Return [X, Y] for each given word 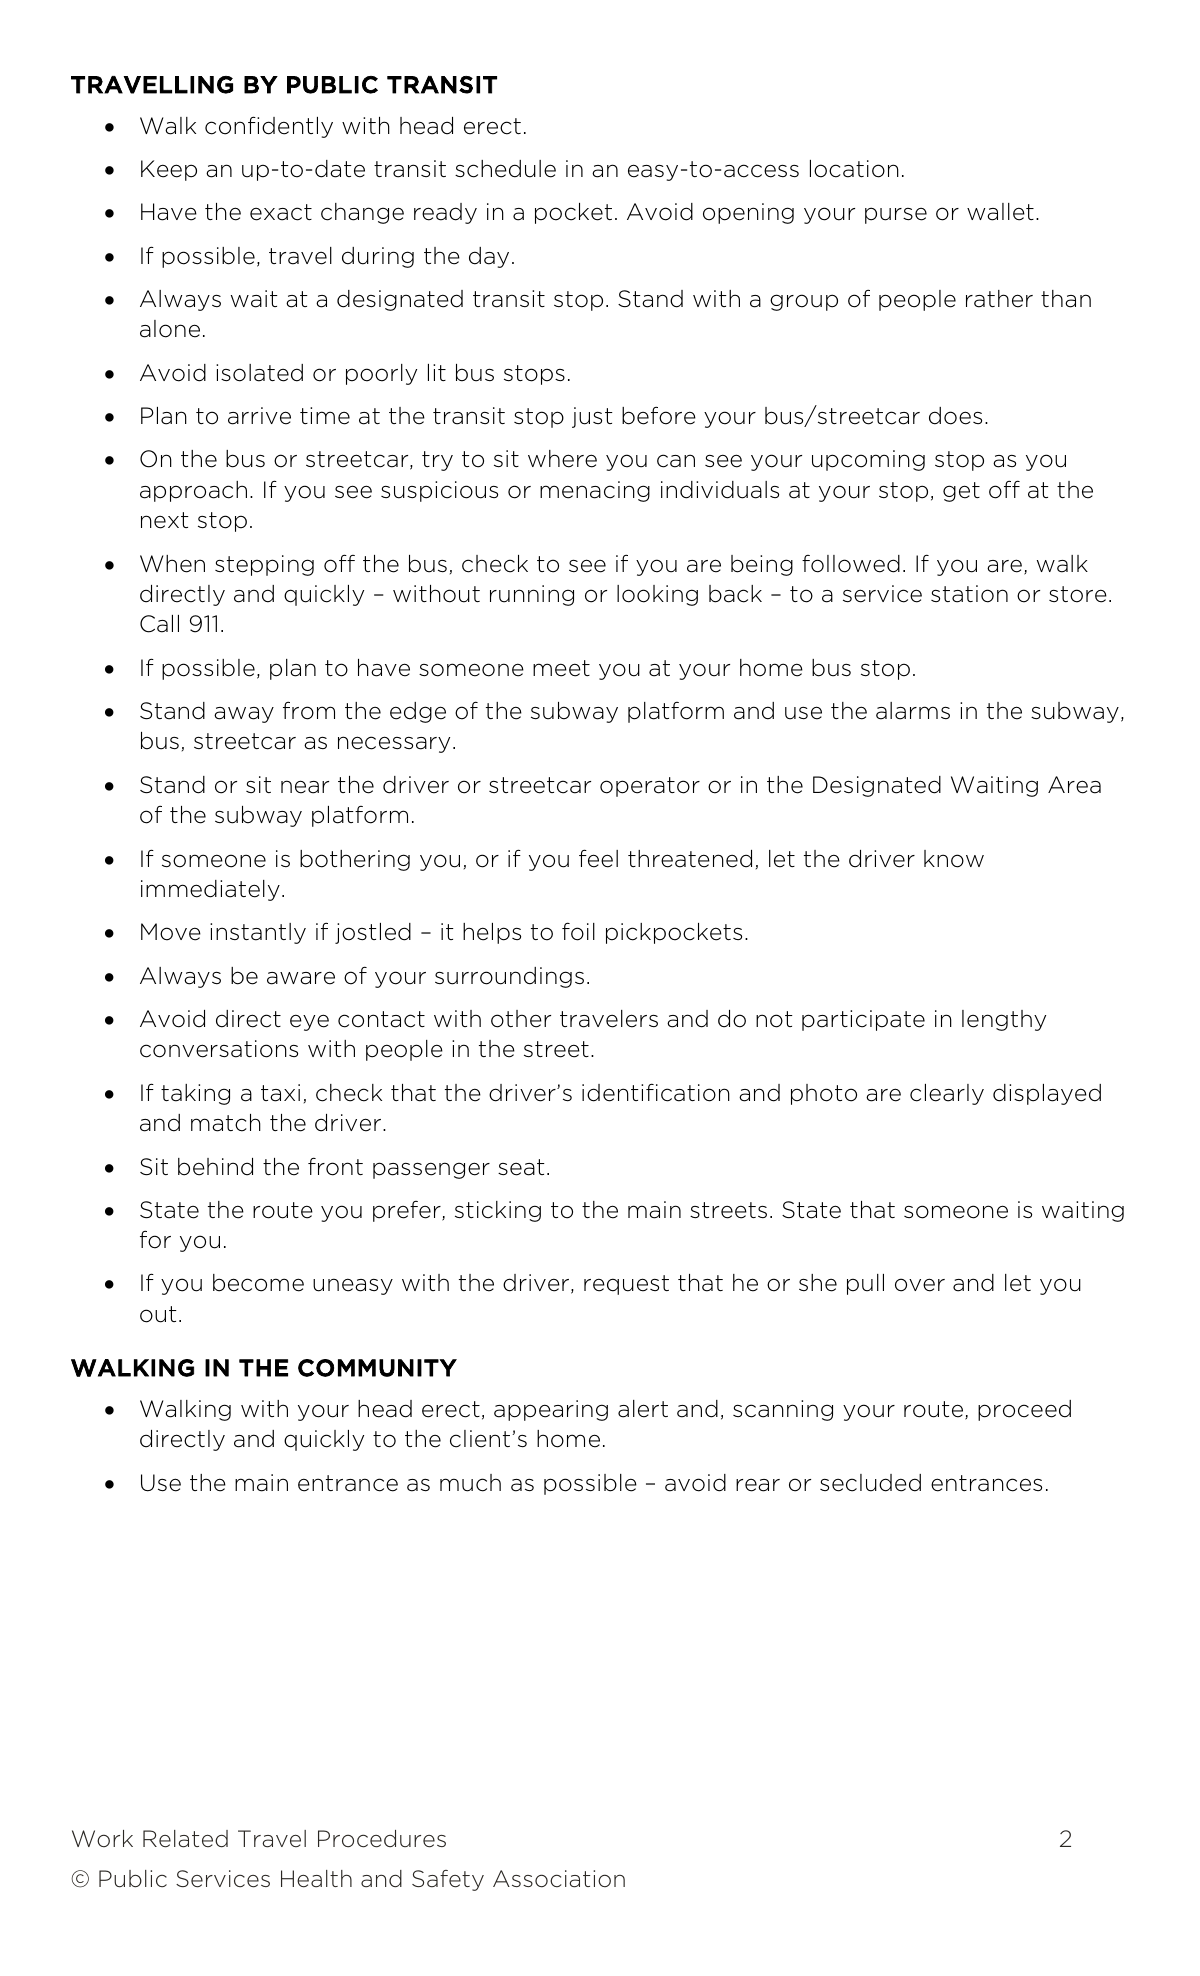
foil [578, 931]
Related [185, 1839]
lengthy [1004, 1020]
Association [559, 1879]
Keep [169, 170]
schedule [505, 169]
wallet [1000, 212]
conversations [219, 1049]
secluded [870, 1483]
